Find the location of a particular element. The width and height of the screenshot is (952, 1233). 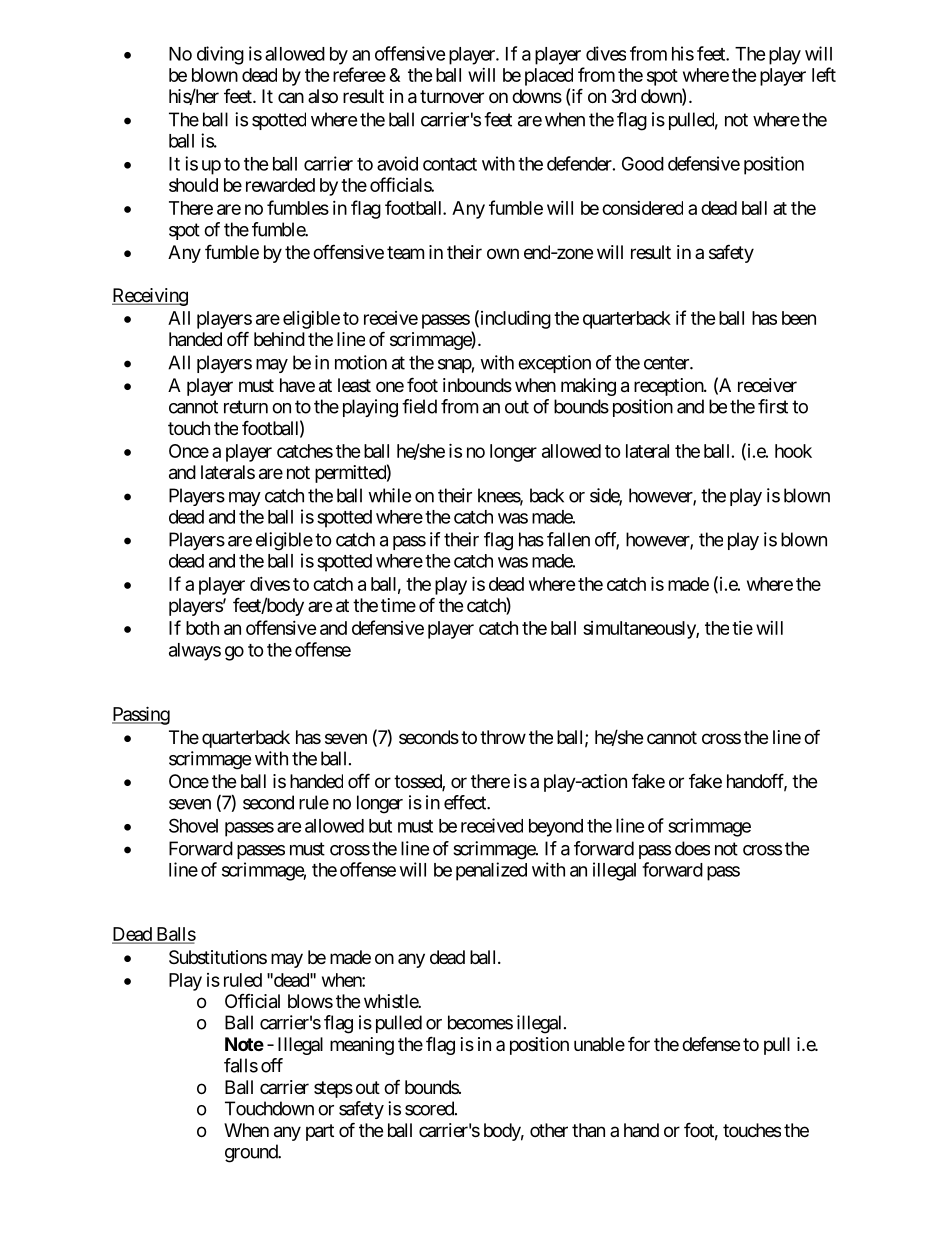

field is located at coordinates (419, 406).
